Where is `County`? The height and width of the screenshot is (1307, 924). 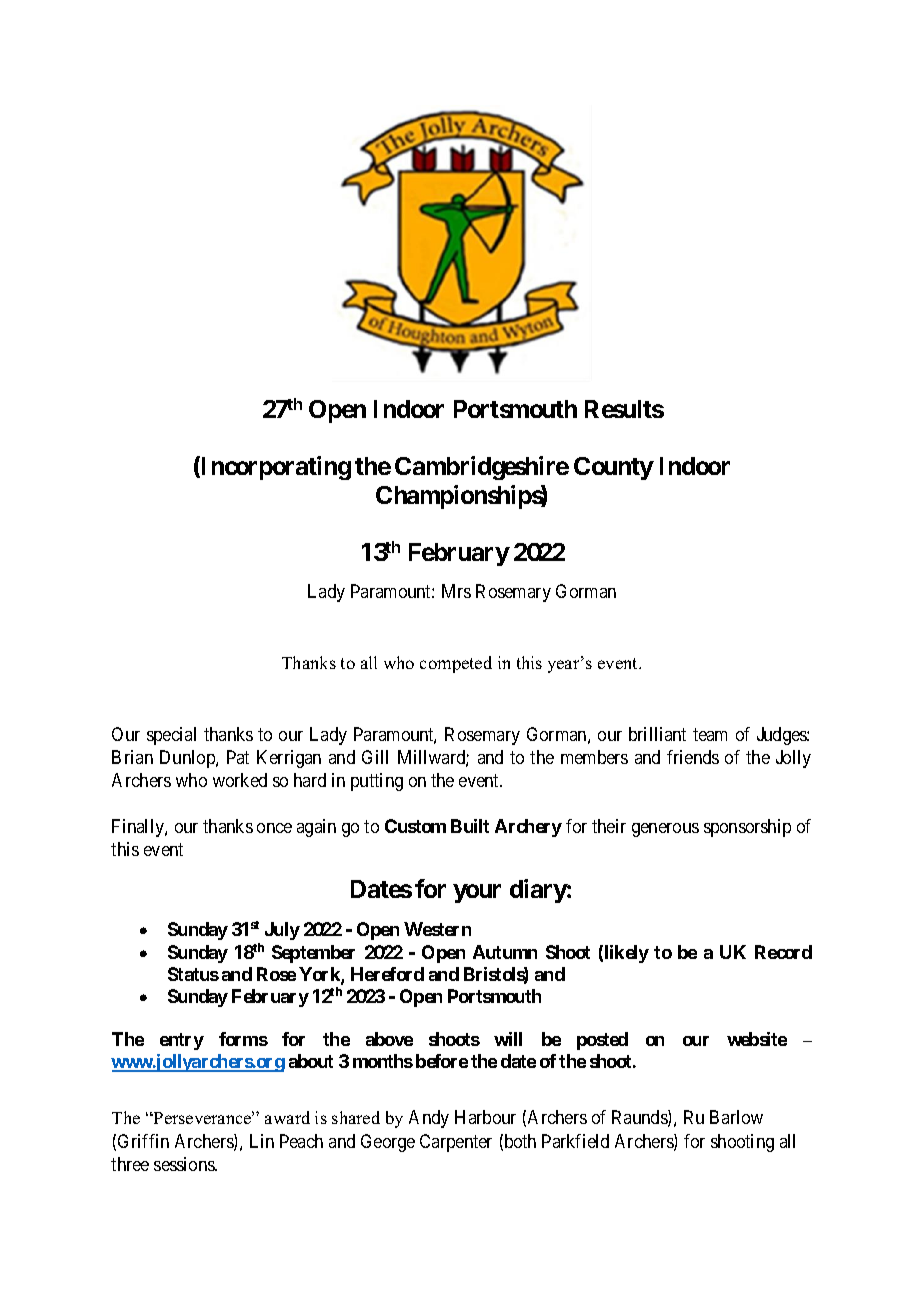
County is located at coordinates (614, 468).
